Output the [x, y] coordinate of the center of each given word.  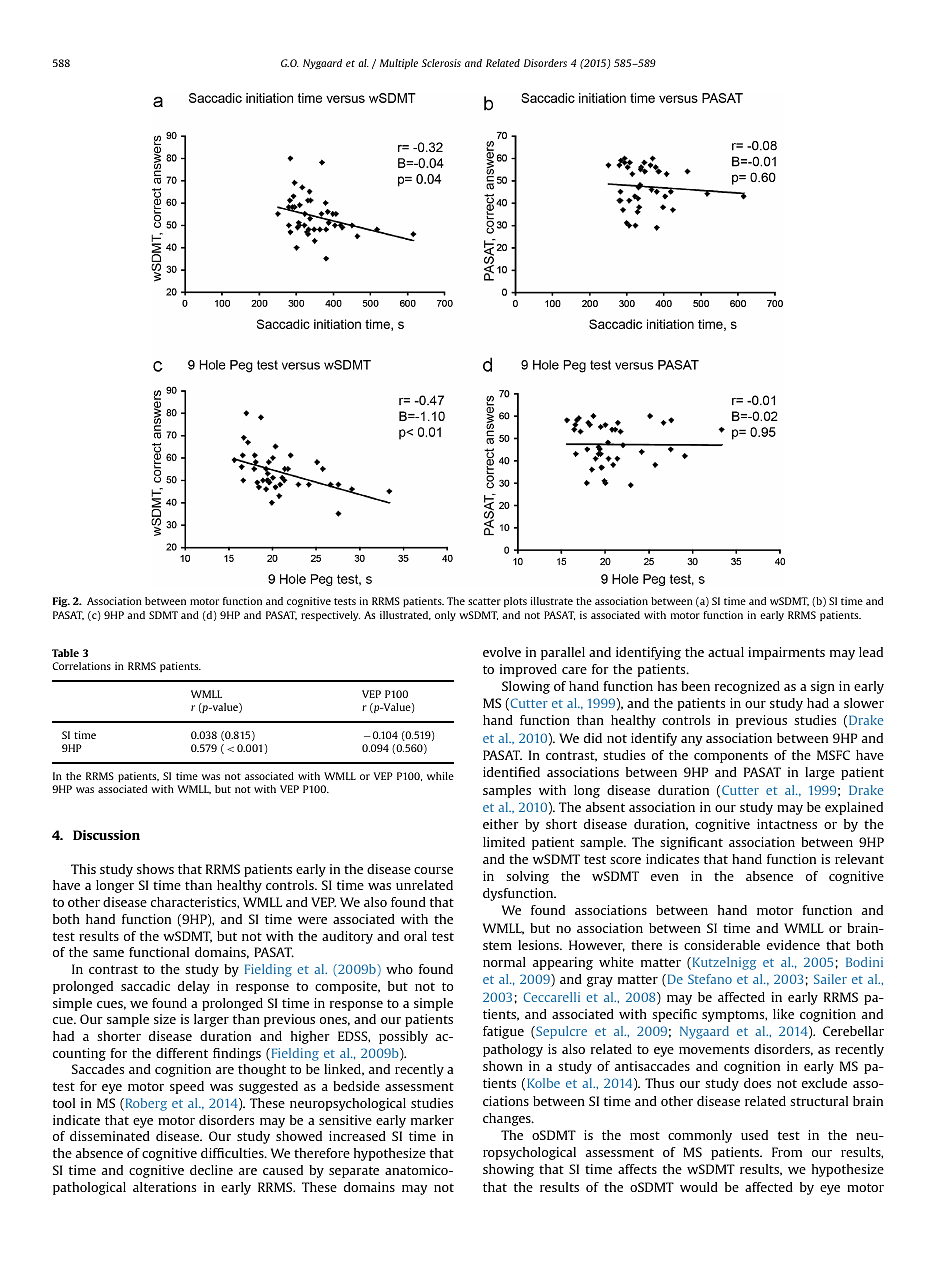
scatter [484, 601]
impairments [786, 653]
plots [515, 602]
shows [155, 869]
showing [508, 1170]
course [433, 870]
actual [726, 652]
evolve [502, 652]
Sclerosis [441, 63]
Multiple [399, 64]
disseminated [110, 1136]
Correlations [81, 666]
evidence [793, 945]
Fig [61, 602]
